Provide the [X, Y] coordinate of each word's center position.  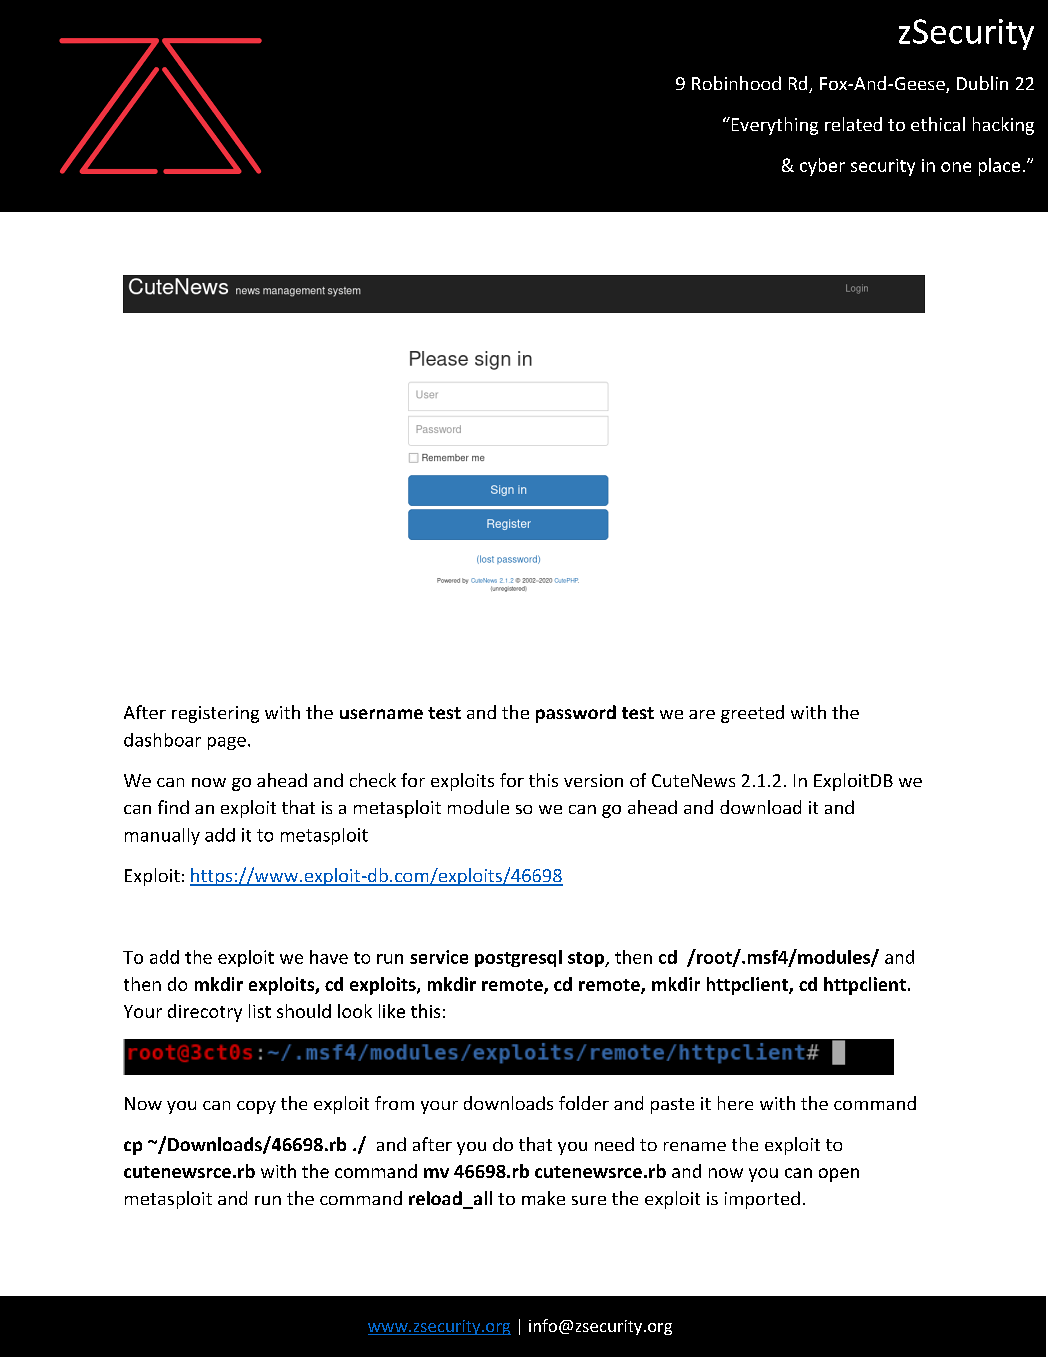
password [576, 714]
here [735, 1103]
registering [215, 714]
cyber [822, 167]
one [956, 167]
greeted [752, 714]
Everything [773, 126]
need [614, 1144]
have [329, 957]
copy [256, 1107]
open [839, 1175]
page [227, 743]
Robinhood [736, 83]
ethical [938, 124]
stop [587, 959]
